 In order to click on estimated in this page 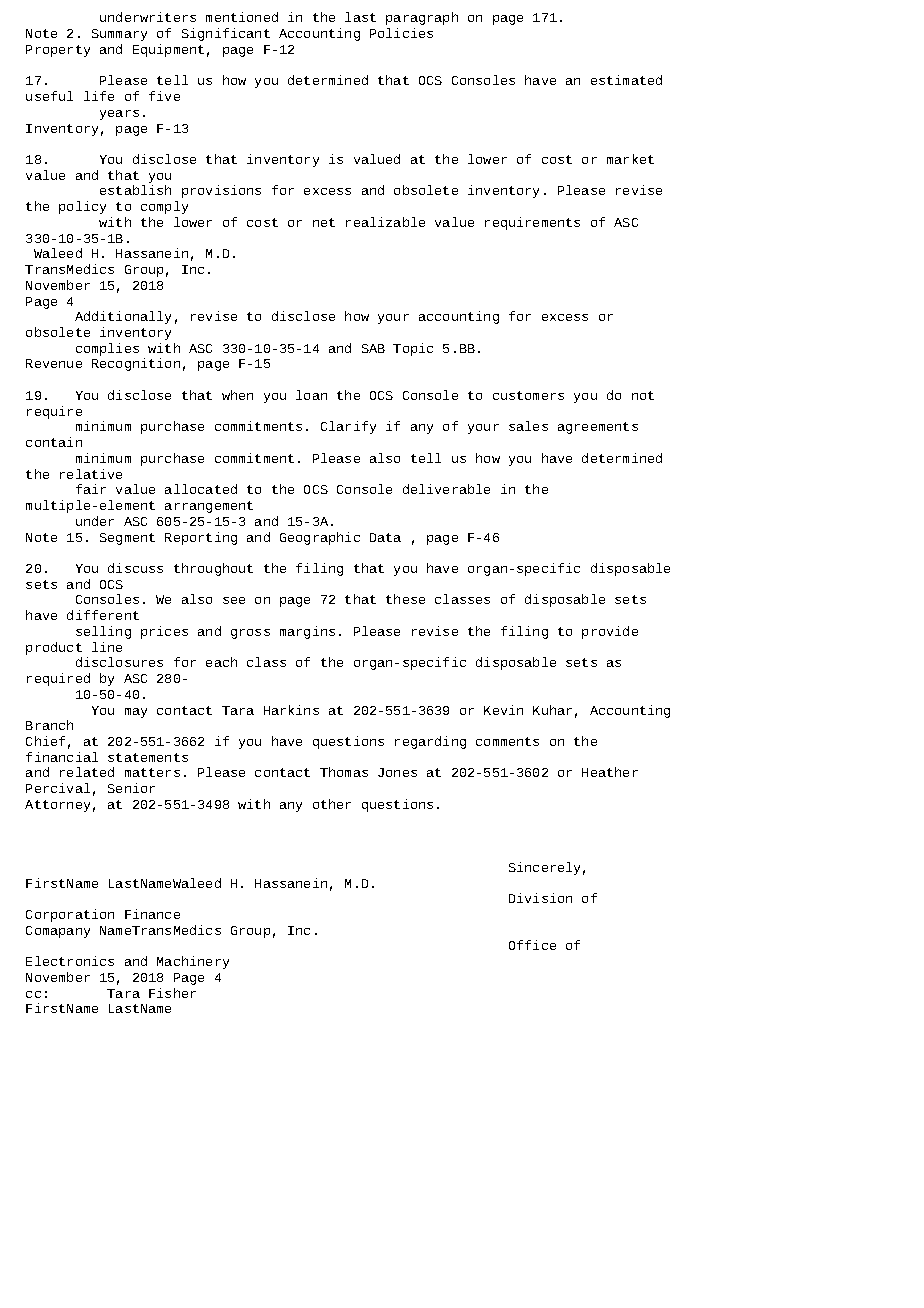, I will do `click(626, 80)`.
